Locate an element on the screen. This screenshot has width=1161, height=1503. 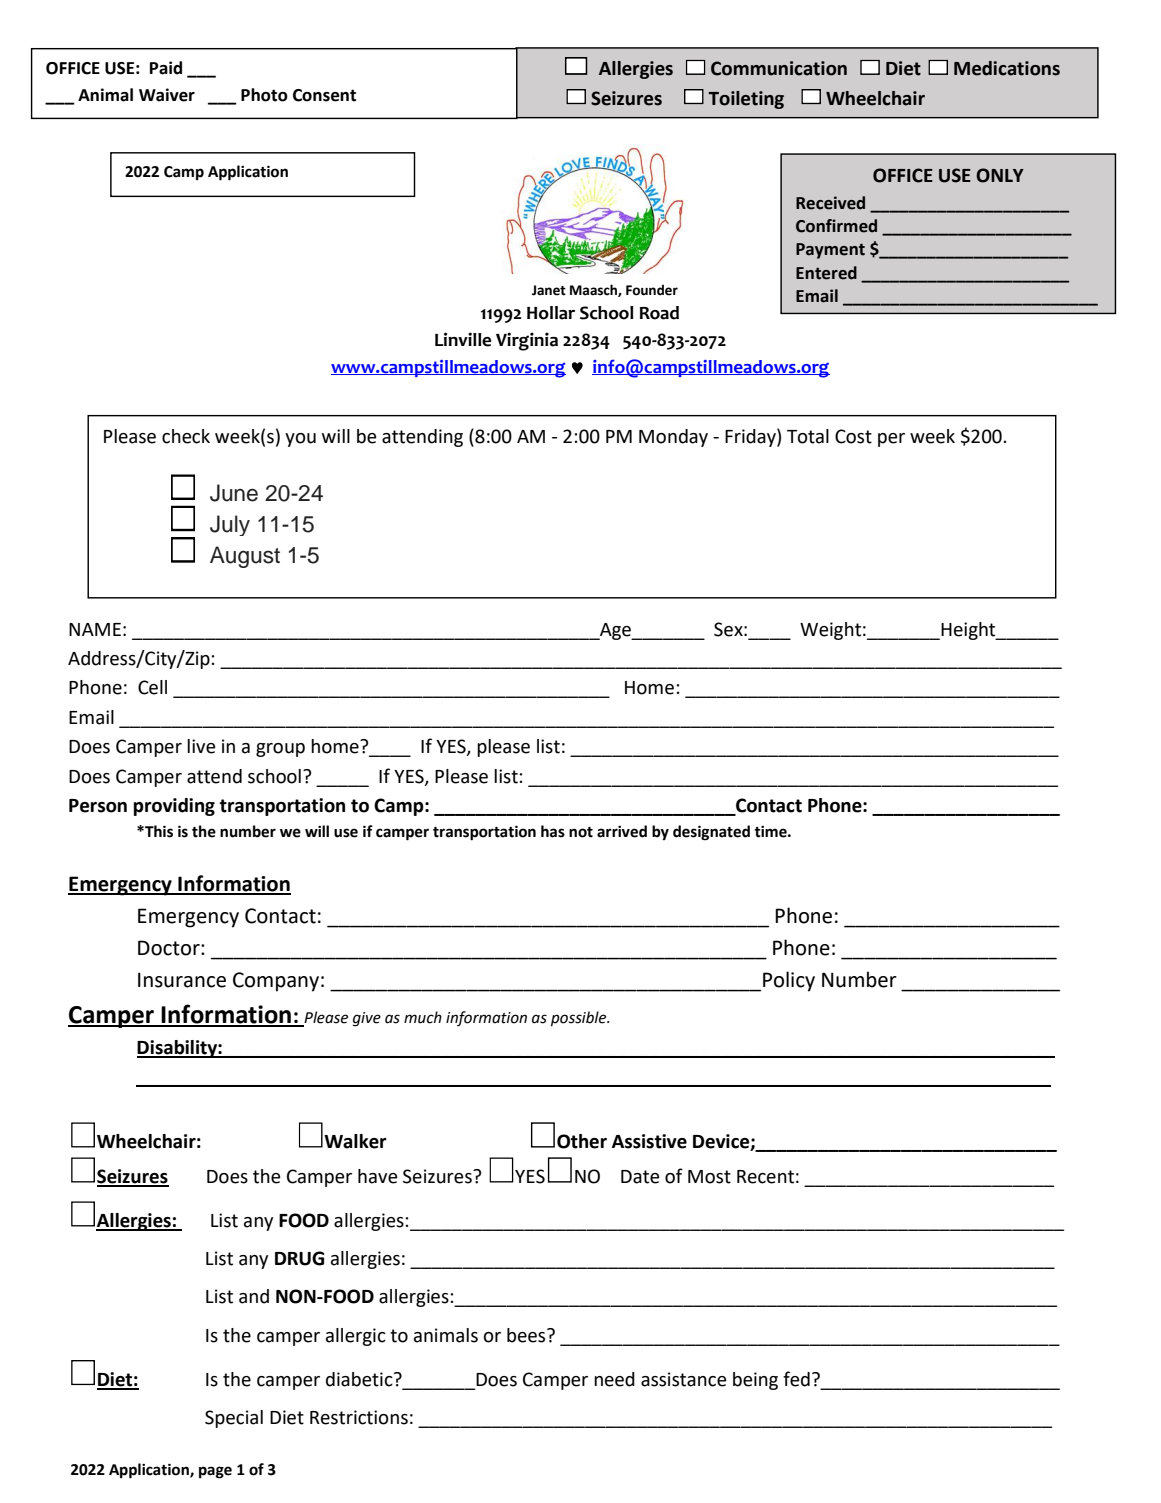
check is located at coordinates (186, 436).
